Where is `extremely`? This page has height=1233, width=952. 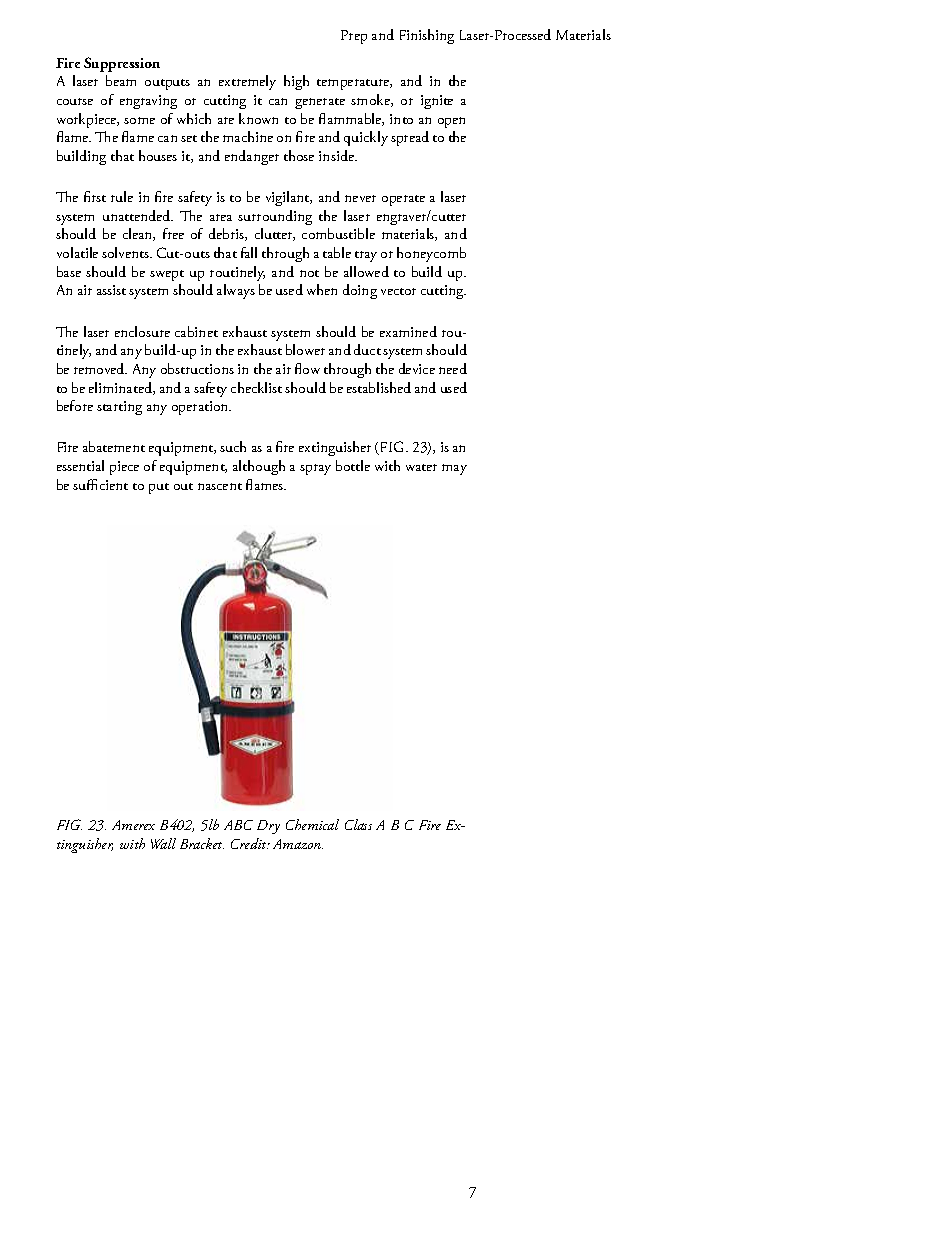
extremely is located at coordinates (247, 82).
